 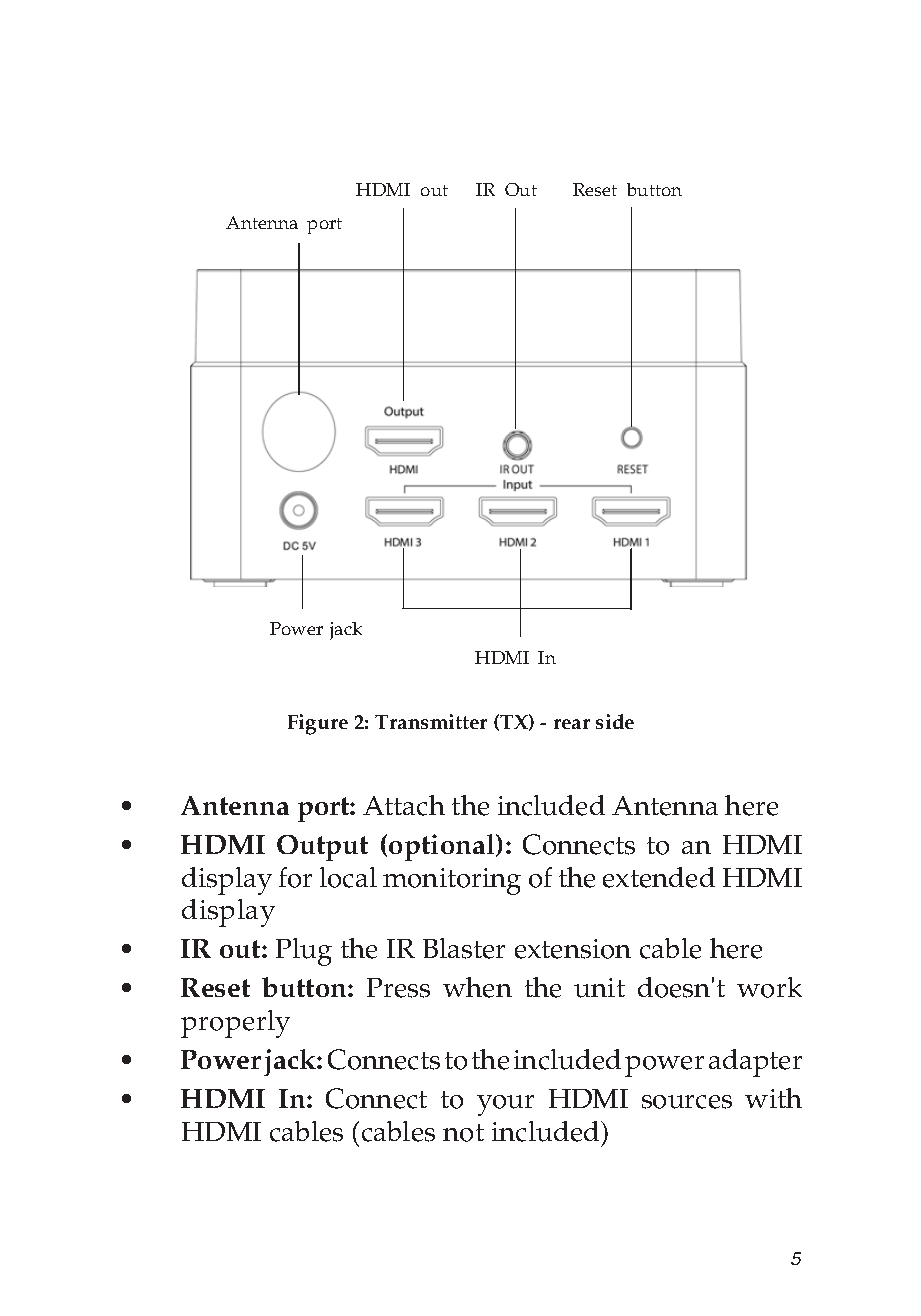 What do you see at coordinates (615, 721) in the document?
I see `side` at bounding box center [615, 721].
